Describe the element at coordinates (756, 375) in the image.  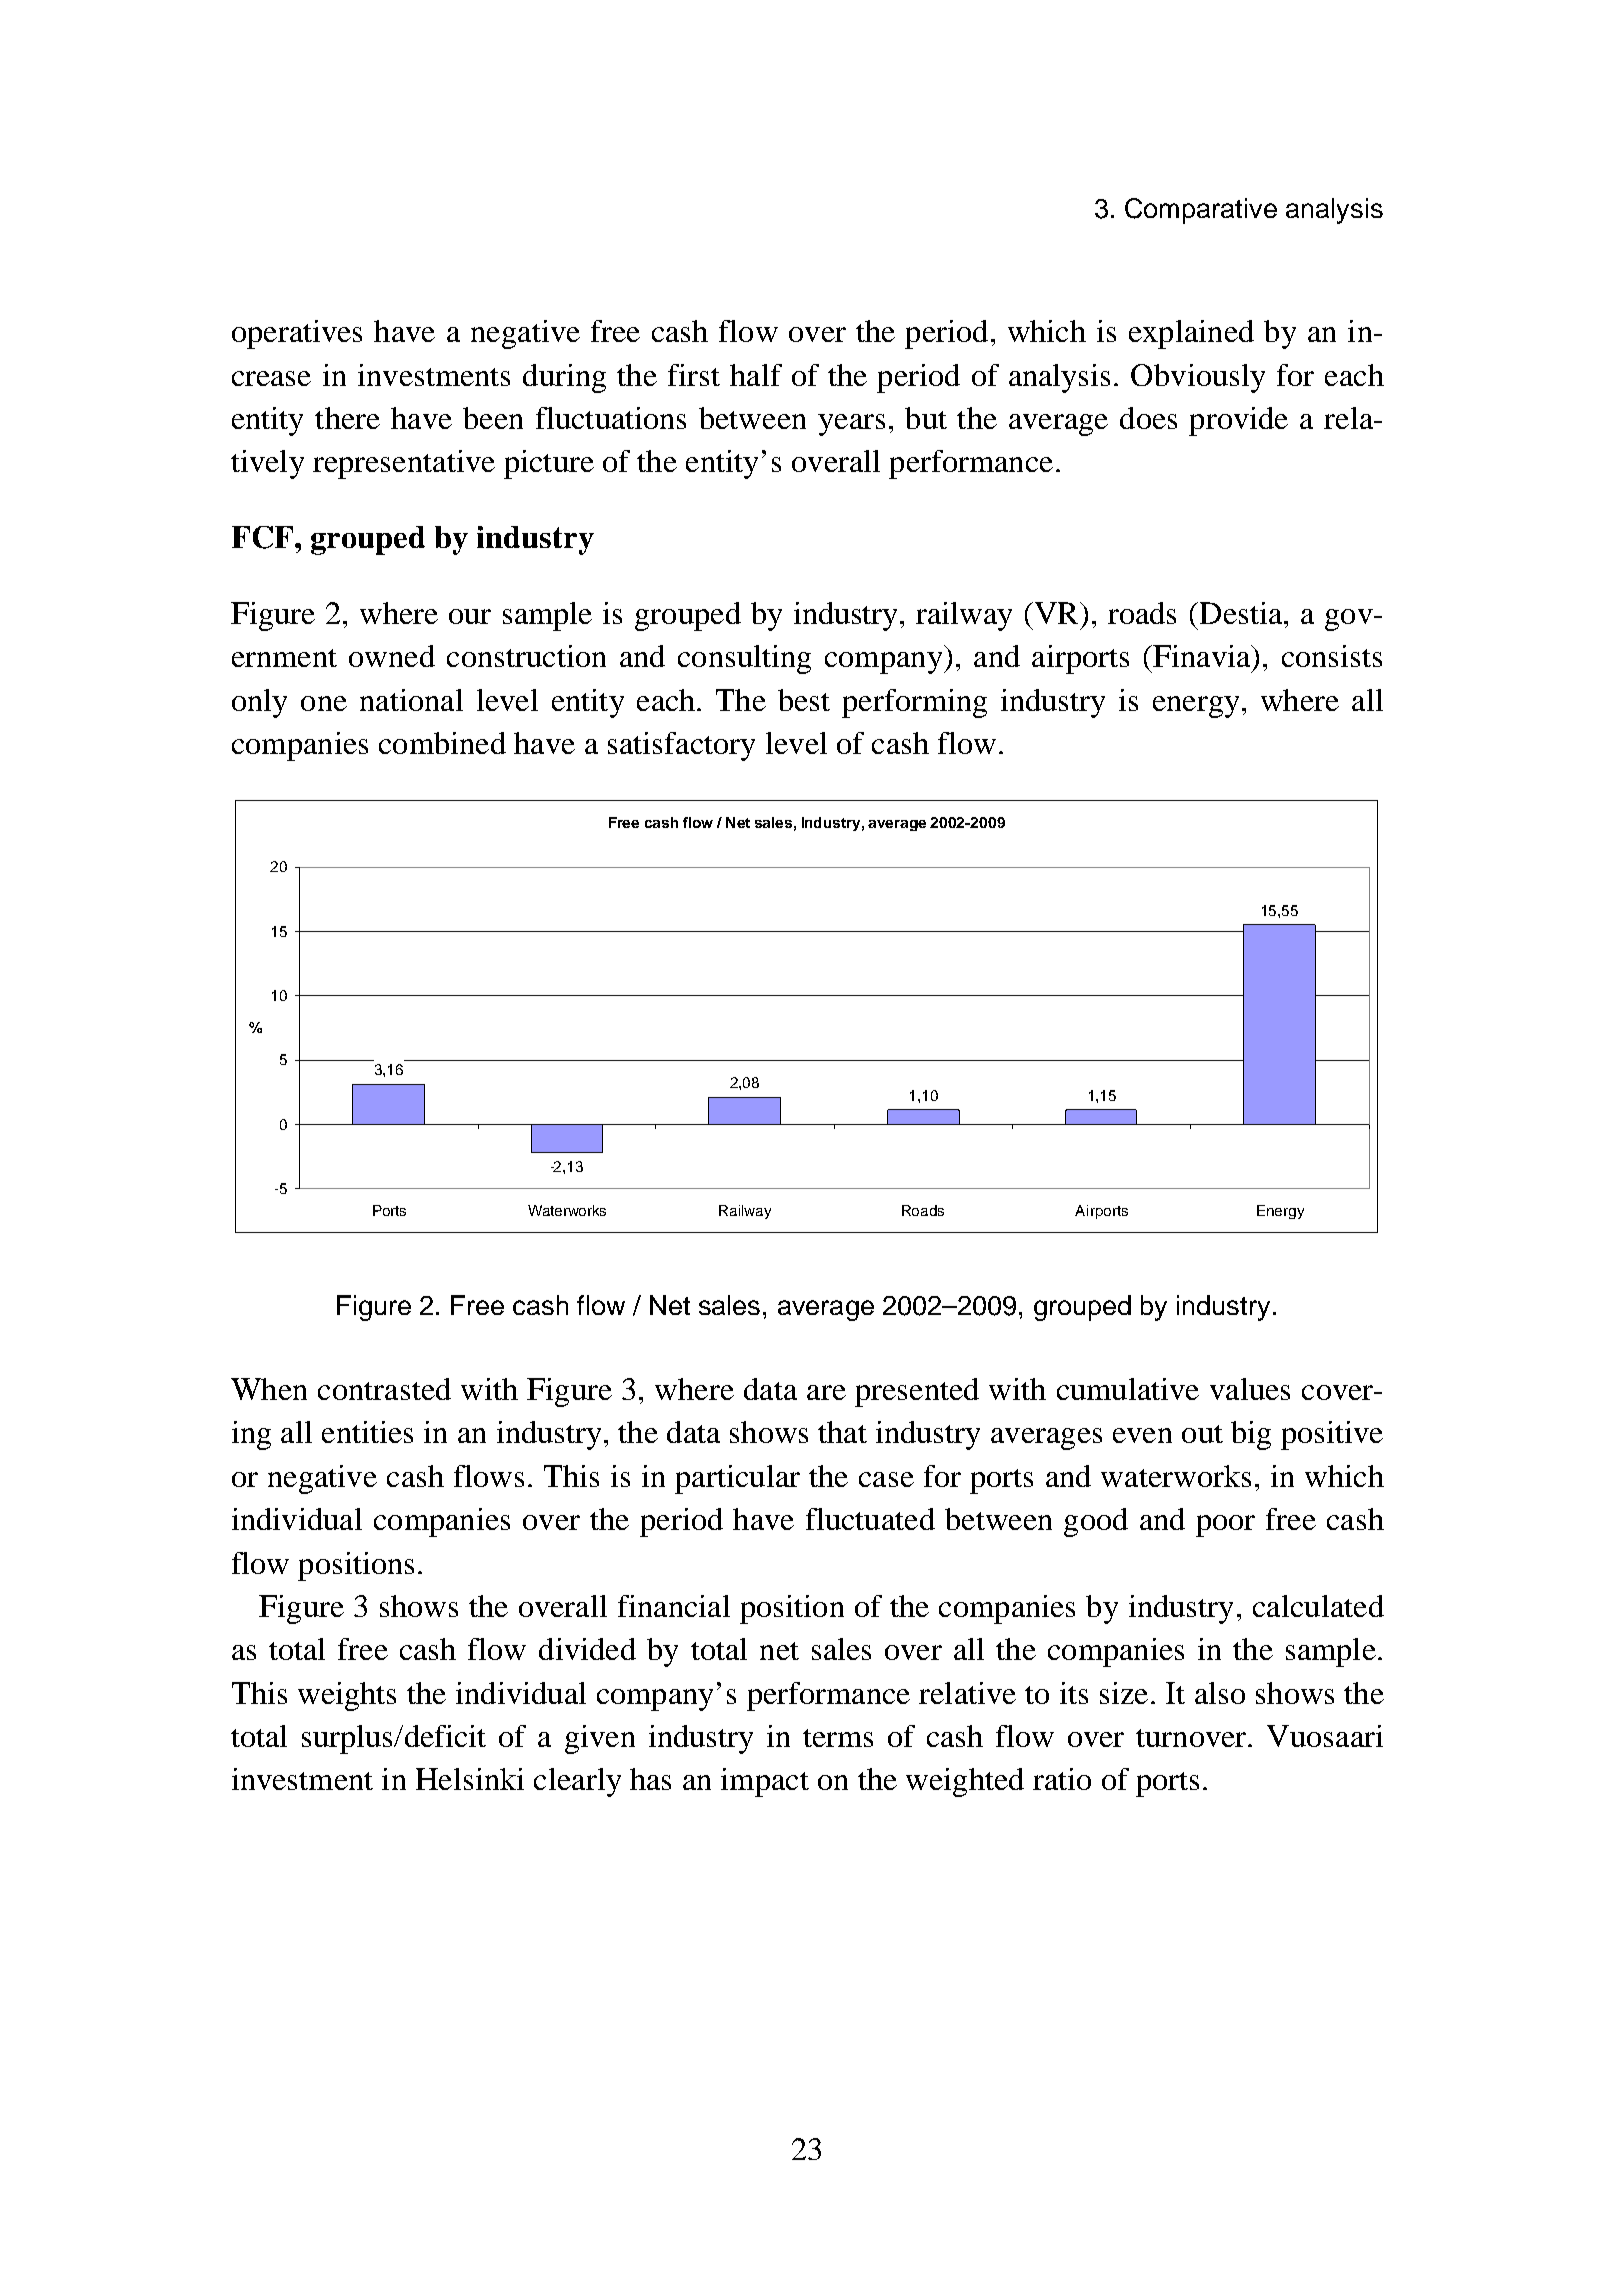
I see `half` at that location.
